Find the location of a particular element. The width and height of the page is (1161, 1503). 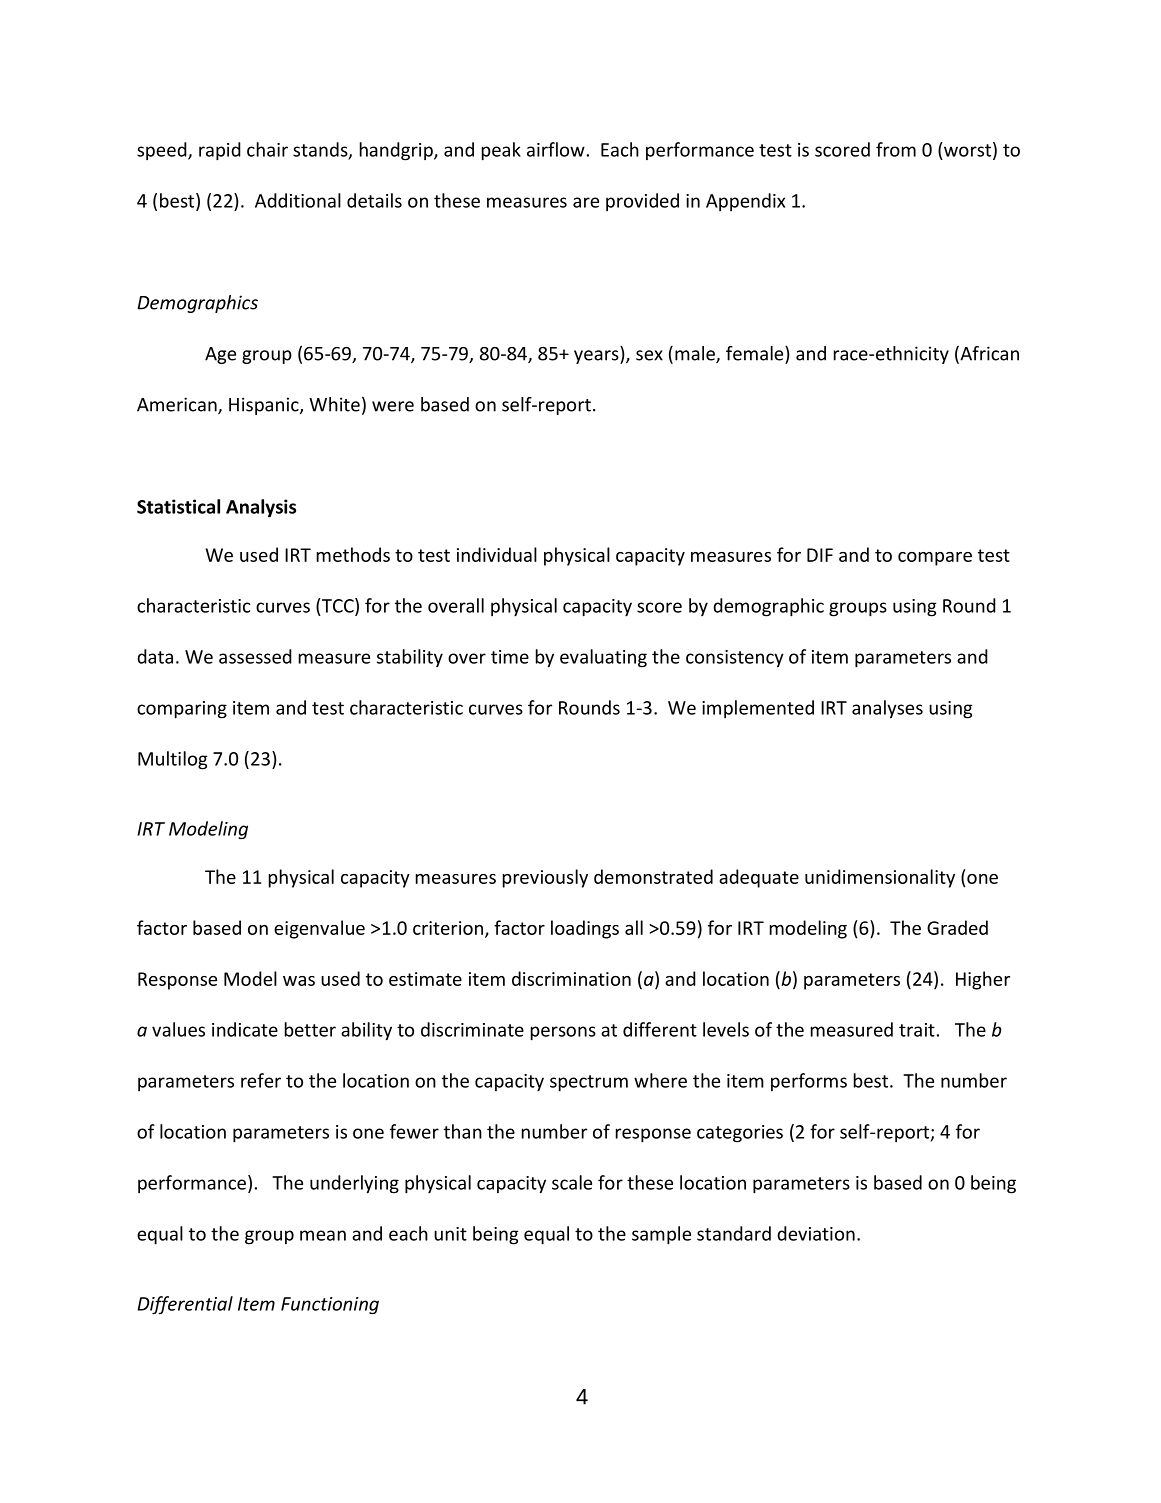

analyses is located at coordinates (887, 709).
